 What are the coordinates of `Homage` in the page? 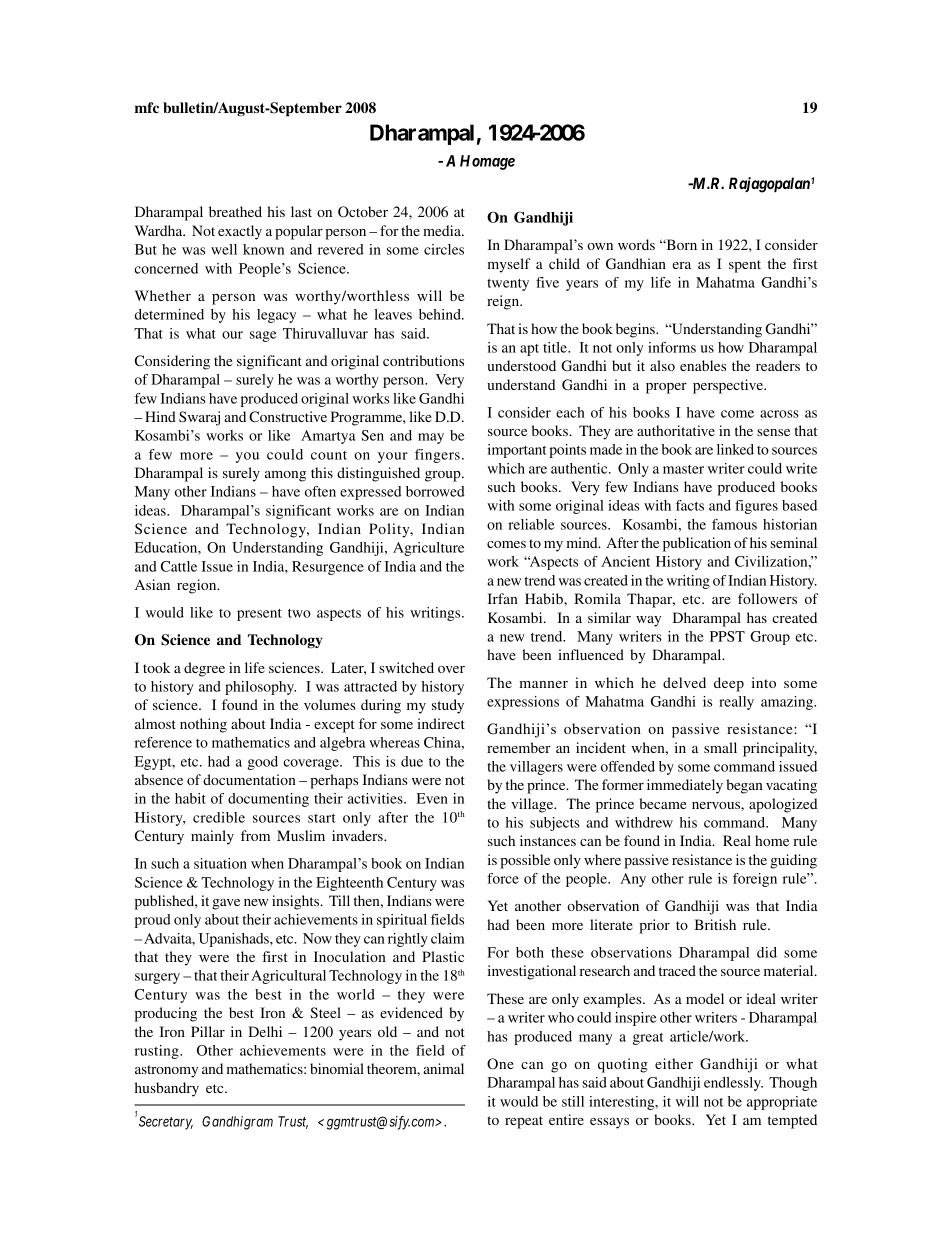 It's located at (487, 162).
